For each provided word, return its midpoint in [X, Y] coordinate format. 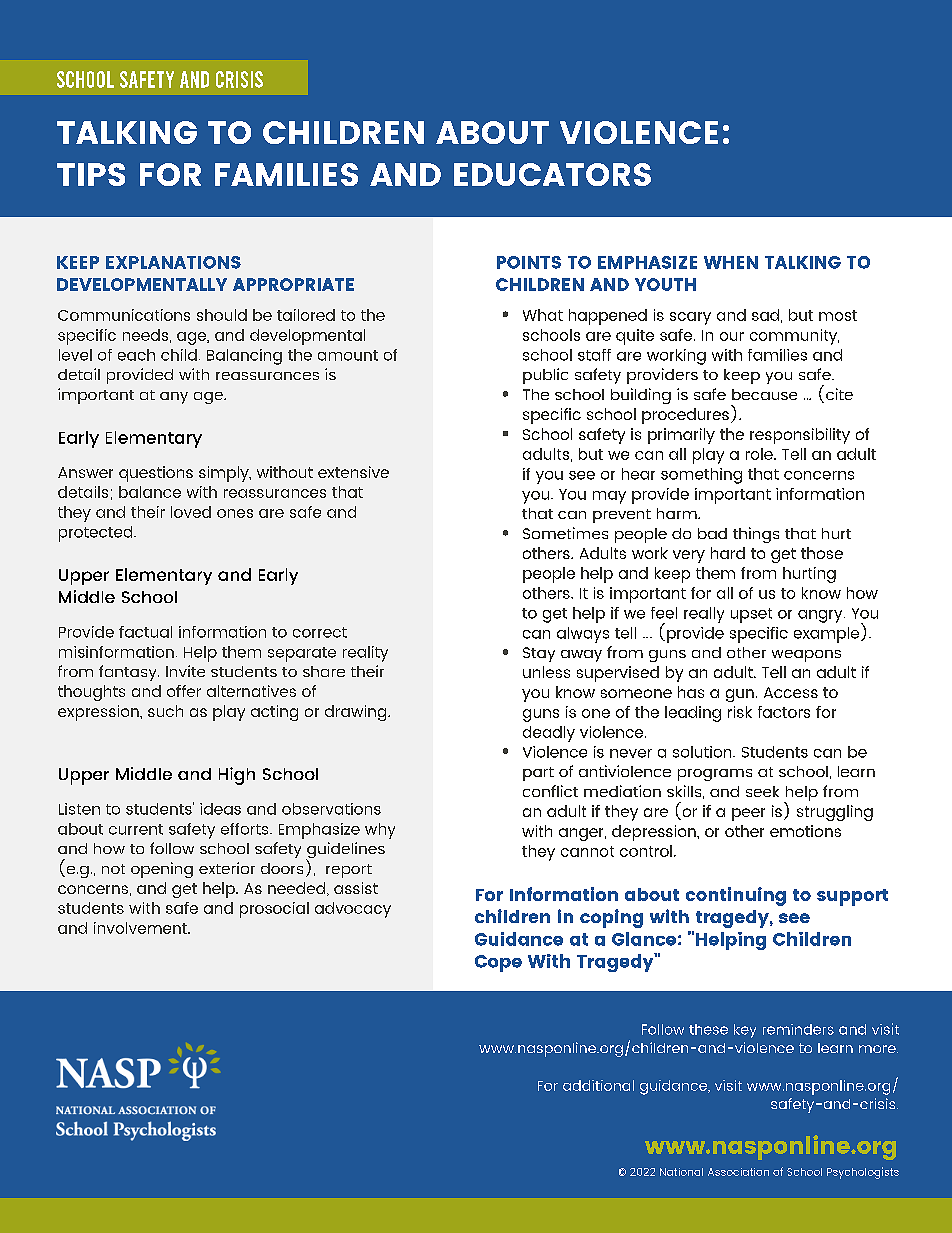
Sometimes [565, 533]
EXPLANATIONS [173, 262]
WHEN [731, 262]
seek [762, 791]
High [237, 776]
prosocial [274, 910]
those [822, 553]
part [538, 774]
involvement [141, 928]
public [545, 376]
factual [145, 632]
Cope [498, 963]
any [174, 398]
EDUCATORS [552, 174]
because [764, 394]
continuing [736, 896]
